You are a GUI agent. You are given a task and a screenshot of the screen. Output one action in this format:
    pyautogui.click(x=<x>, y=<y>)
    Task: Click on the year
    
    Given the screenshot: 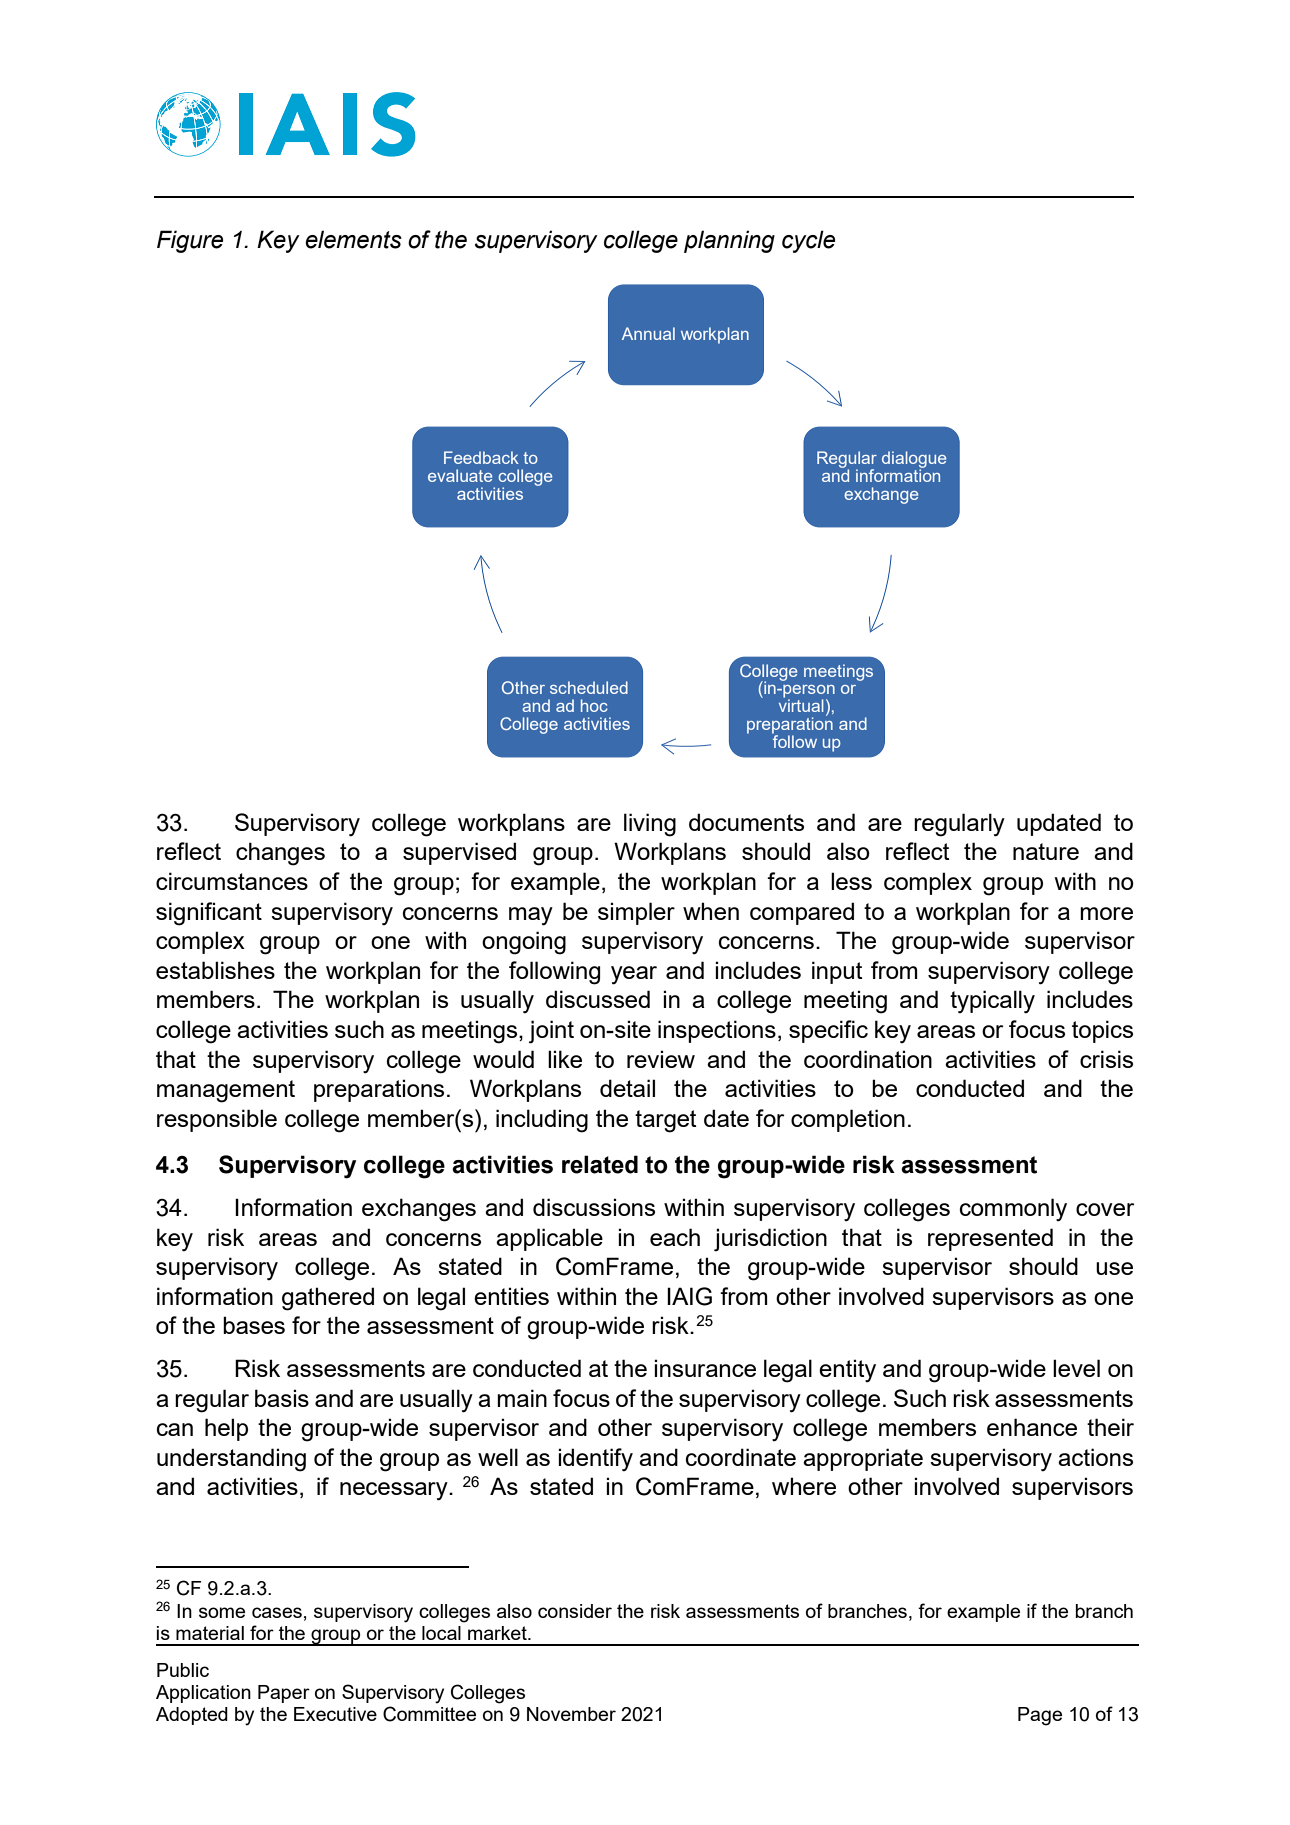 What is the action you would take?
    pyautogui.click(x=634, y=975)
